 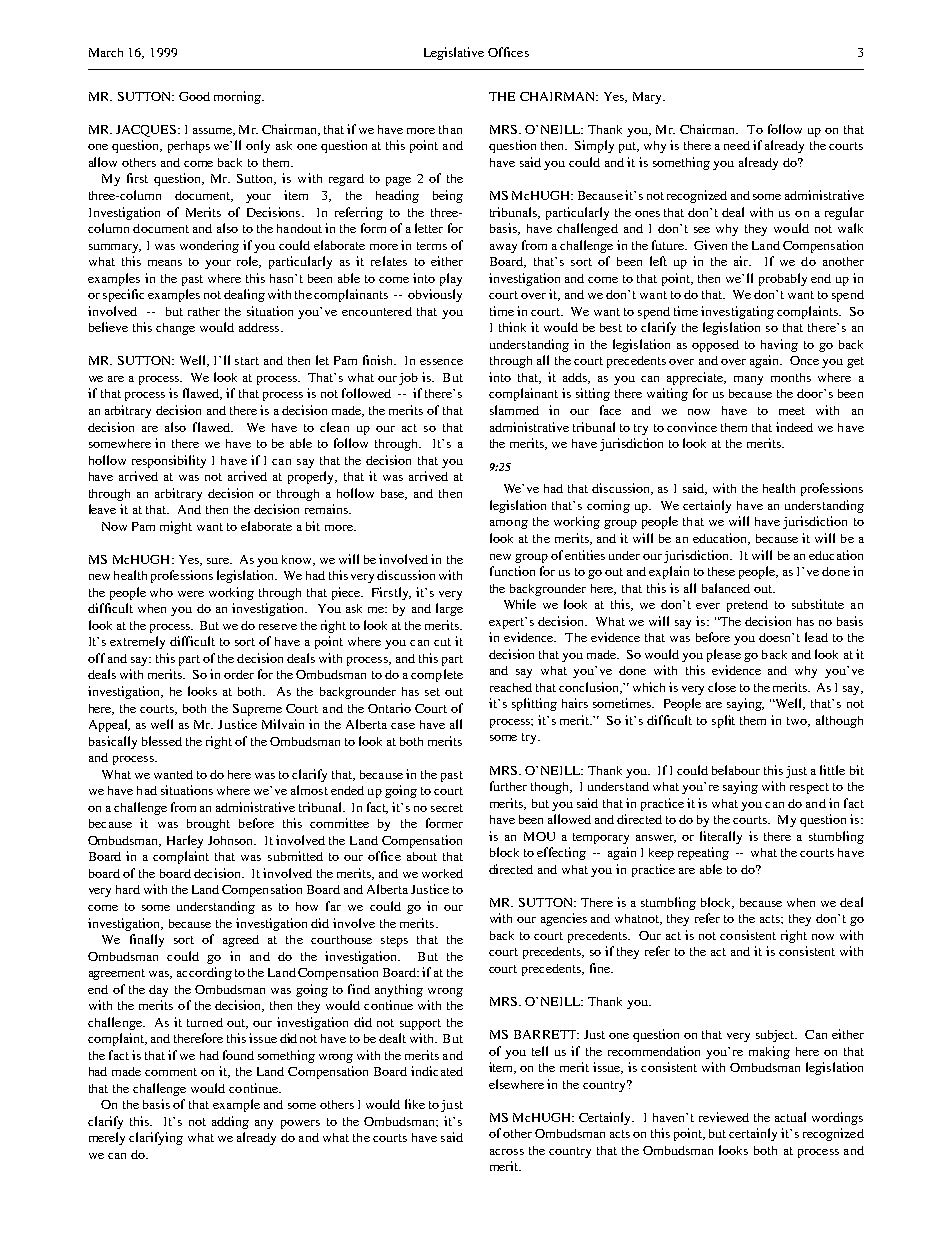 I want to click on Good, so click(x=194, y=96).
